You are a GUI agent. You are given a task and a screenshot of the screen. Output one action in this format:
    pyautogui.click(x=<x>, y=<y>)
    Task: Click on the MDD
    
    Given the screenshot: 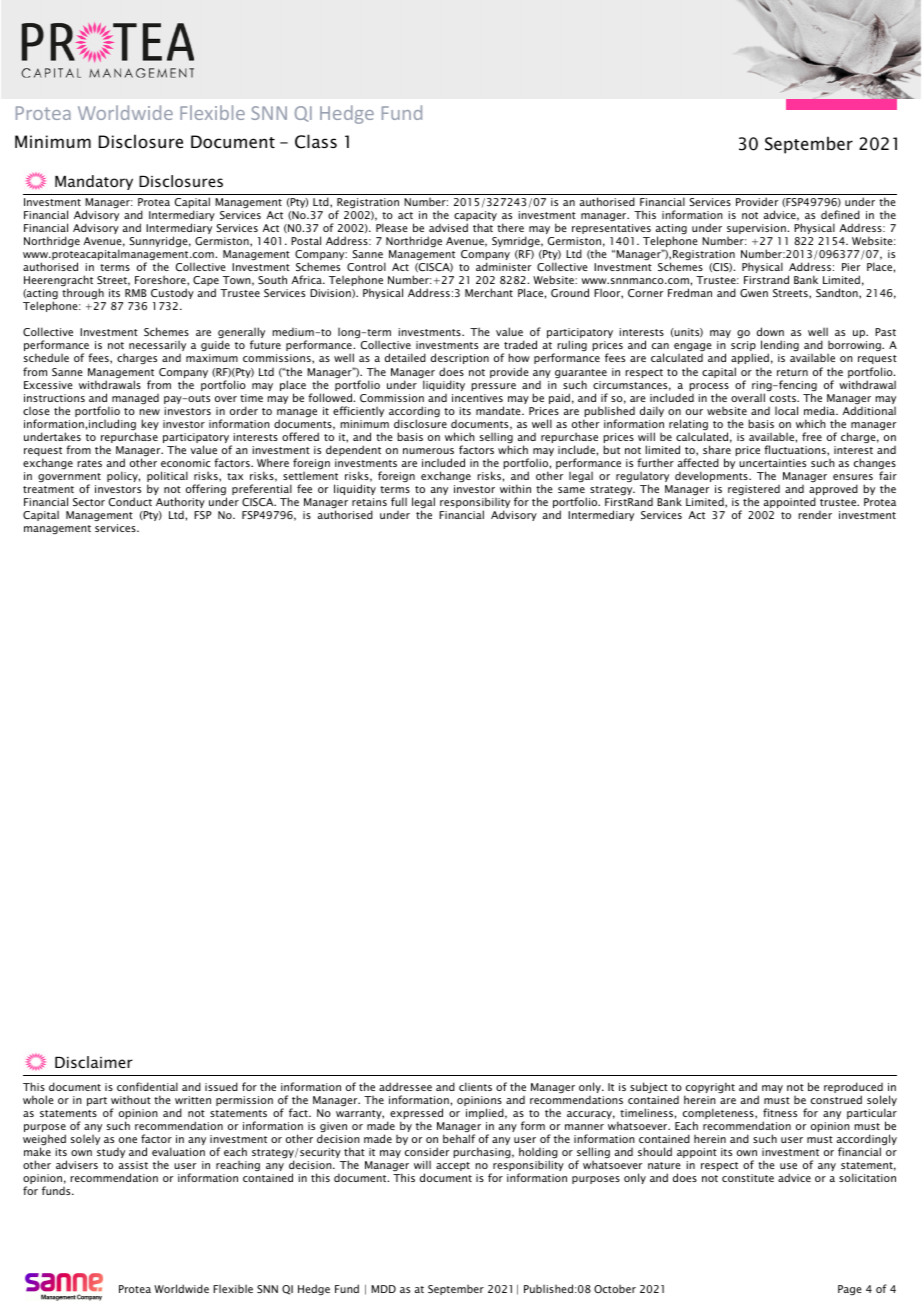 What is the action you would take?
    pyautogui.click(x=383, y=1289)
